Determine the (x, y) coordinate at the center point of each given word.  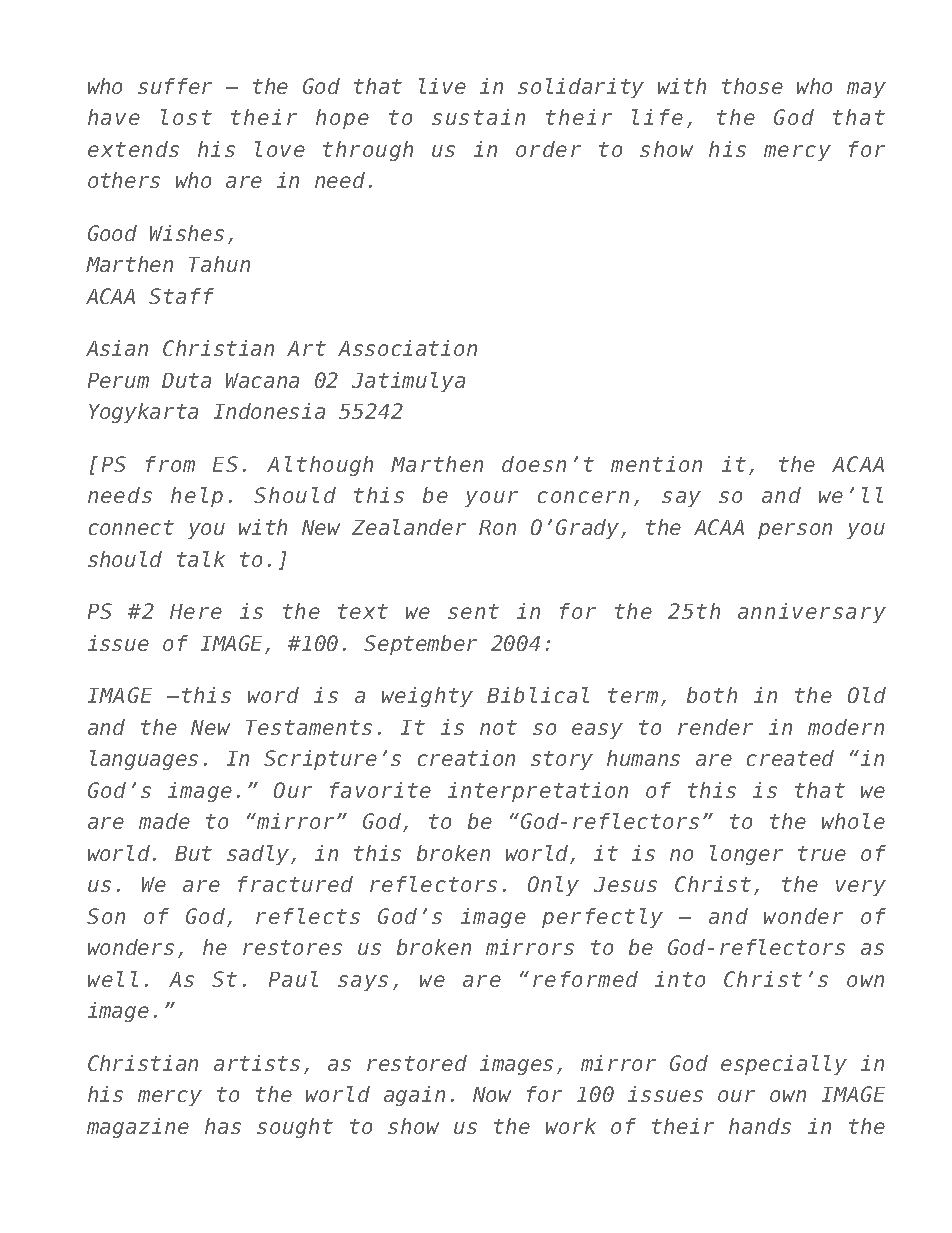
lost (186, 117)
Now (492, 1094)
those (752, 86)
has (223, 1126)
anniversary (812, 613)
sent (473, 611)
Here (196, 611)
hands (760, 1126)
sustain (478, 117)
